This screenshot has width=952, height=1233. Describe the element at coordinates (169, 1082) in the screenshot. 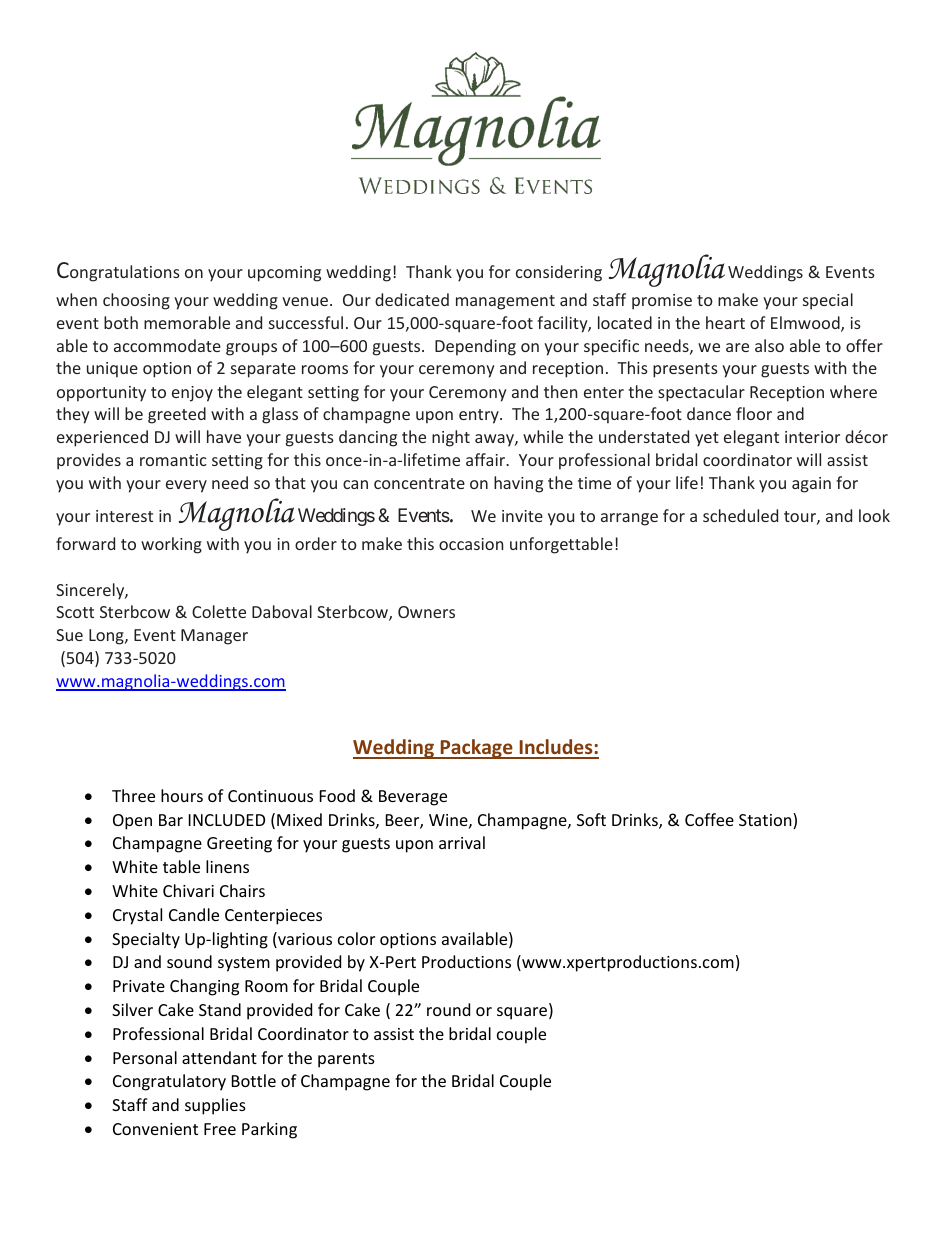

I see `Congratulatory` at that location.
